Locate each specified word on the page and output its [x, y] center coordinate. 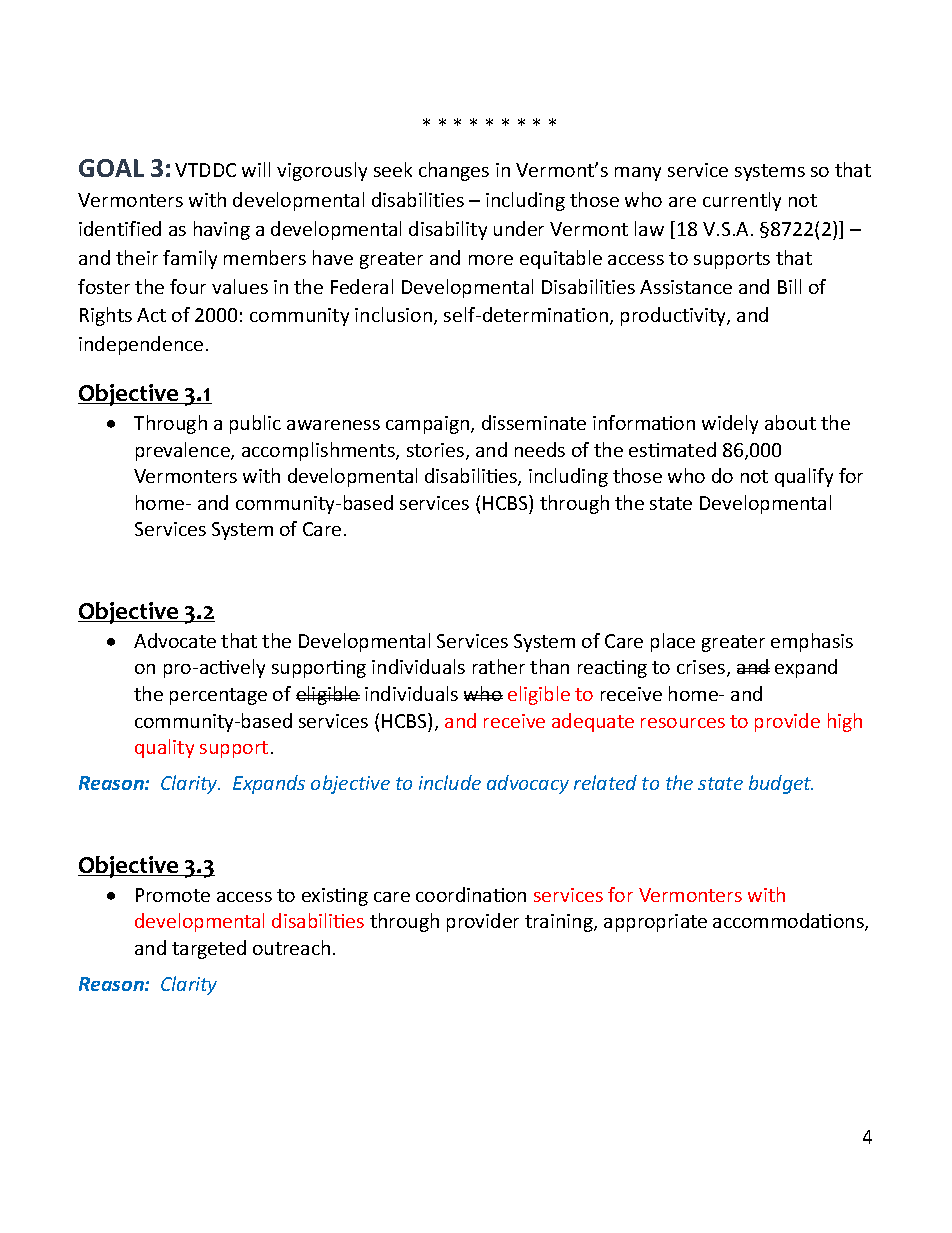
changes [454, 171]
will [256, 169]
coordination [471, 894]
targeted [209, 949]
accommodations [789, 922]
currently [742, 201]
